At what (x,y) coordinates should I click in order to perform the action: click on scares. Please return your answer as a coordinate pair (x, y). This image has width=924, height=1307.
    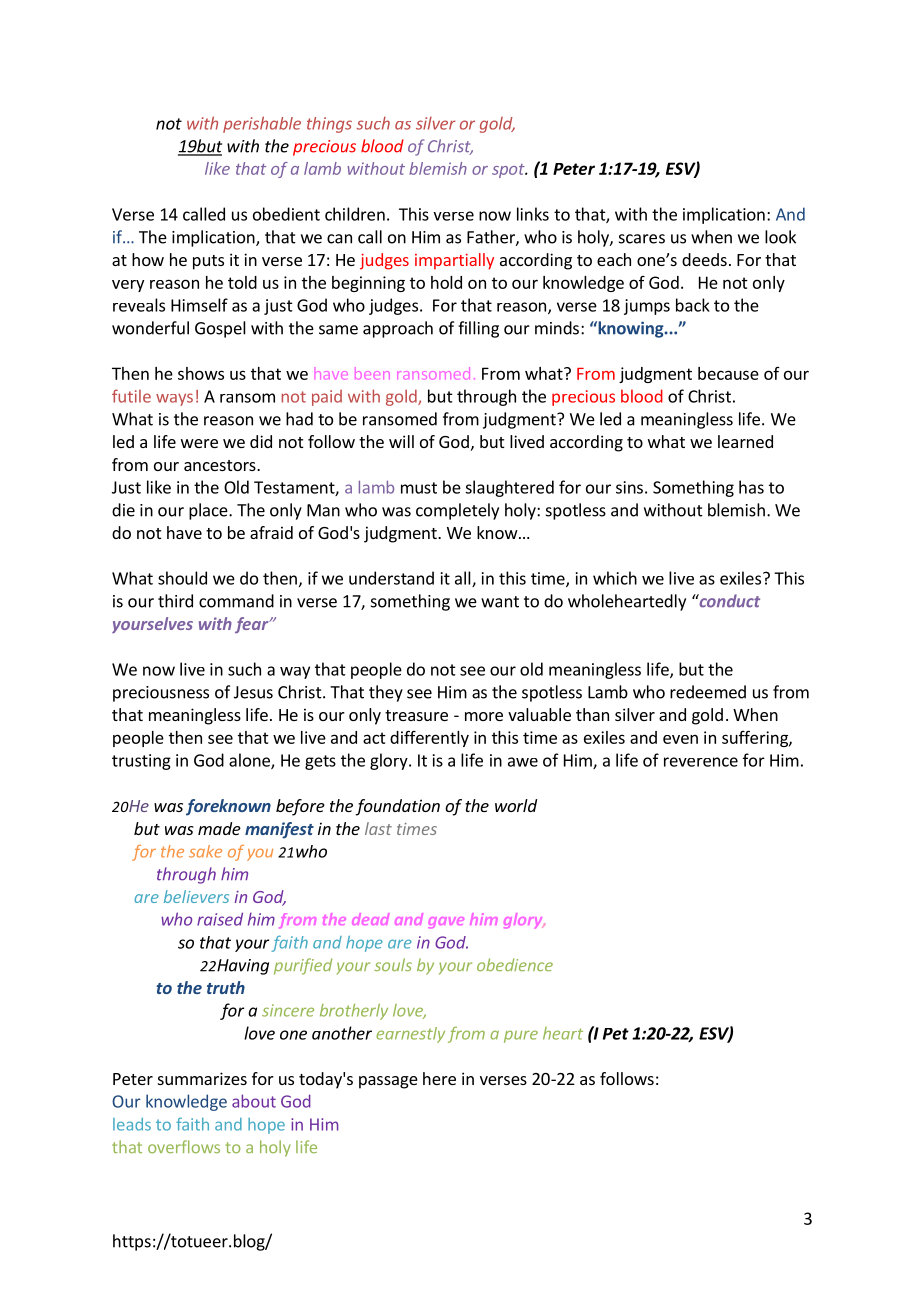
    Looking at the image, I should click on (642, 239).
